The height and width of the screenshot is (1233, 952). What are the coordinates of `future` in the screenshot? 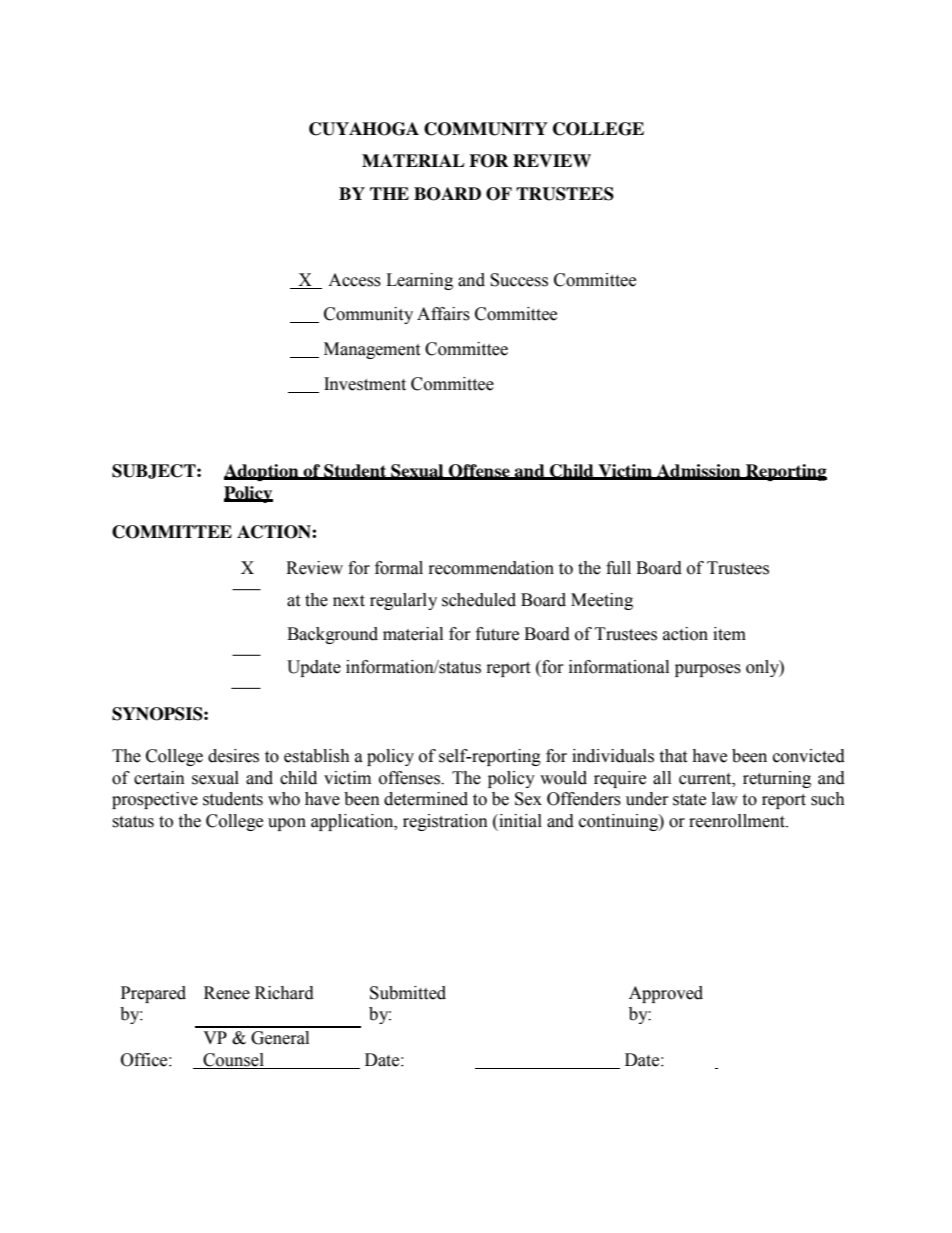 It's located at (497, 634).
